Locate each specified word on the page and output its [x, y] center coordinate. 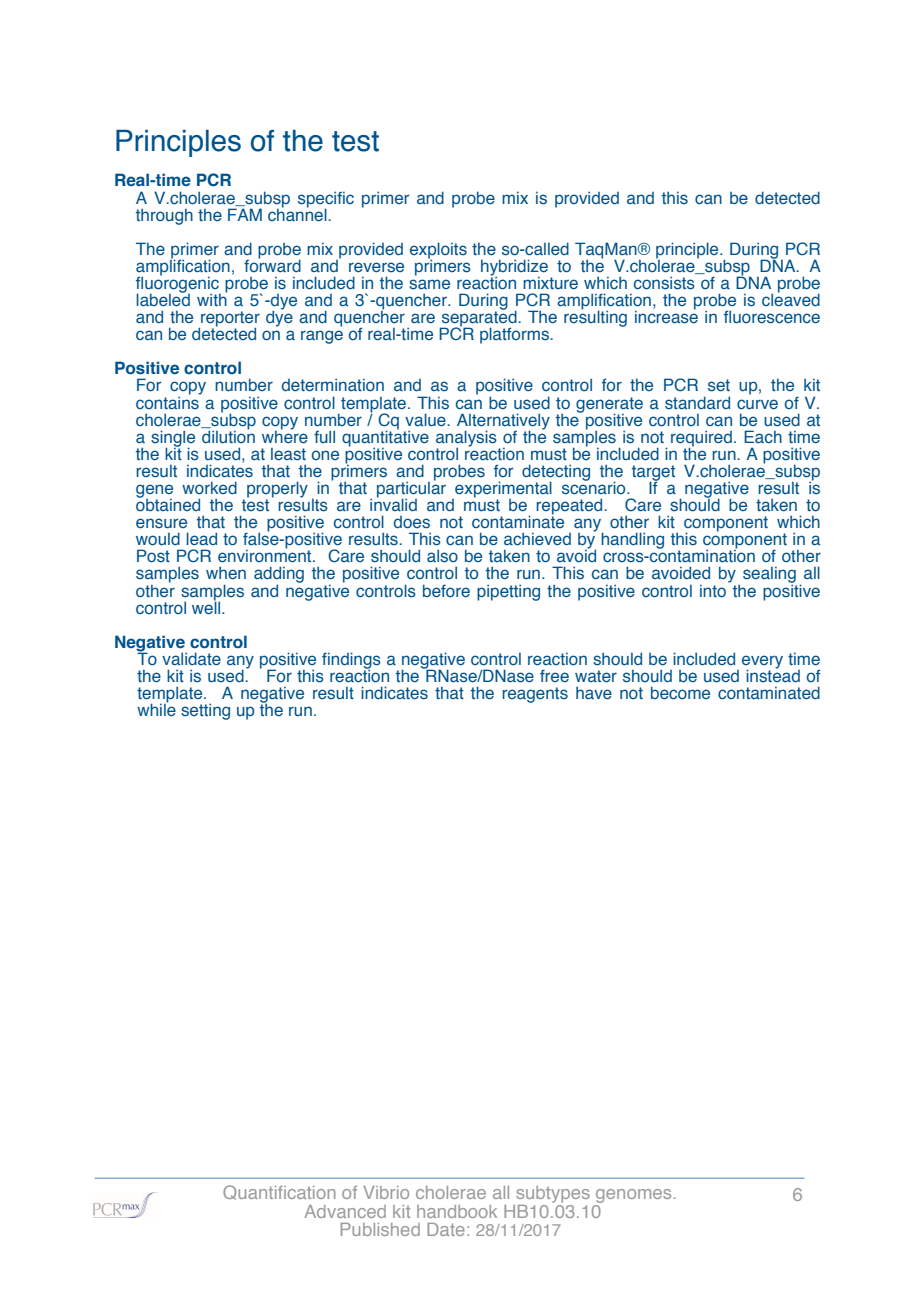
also [442, 556]
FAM [245, 214]
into [713, 591]
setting [205, 711]
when [226, 573]
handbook [457, 1211]
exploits [438, 251]
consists [664, 283]
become [680, 693]
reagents [535, 695]
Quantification [279, 1192]
